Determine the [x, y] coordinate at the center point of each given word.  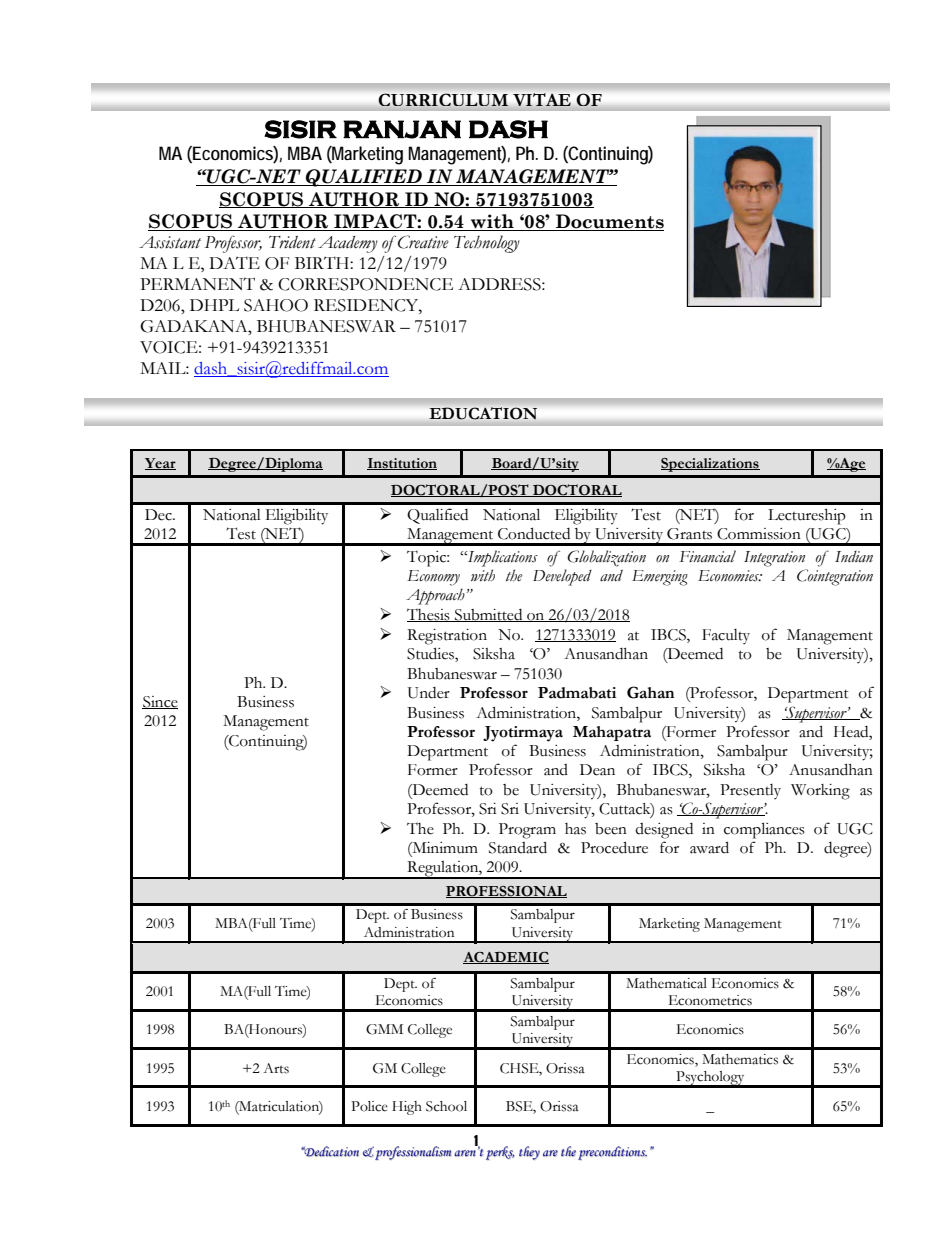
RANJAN [402, 129]
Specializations [710, 465]
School [446, 1106]
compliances [764, 830]
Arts [276, 1068]
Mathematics [740, 1059]
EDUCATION [483, 413]
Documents [609, 222]
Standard [518, 847]
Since [160, 702]
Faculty [726, 636]
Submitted [489, 615]
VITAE [542, 99]
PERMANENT [197, 283]
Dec [159, 515]
